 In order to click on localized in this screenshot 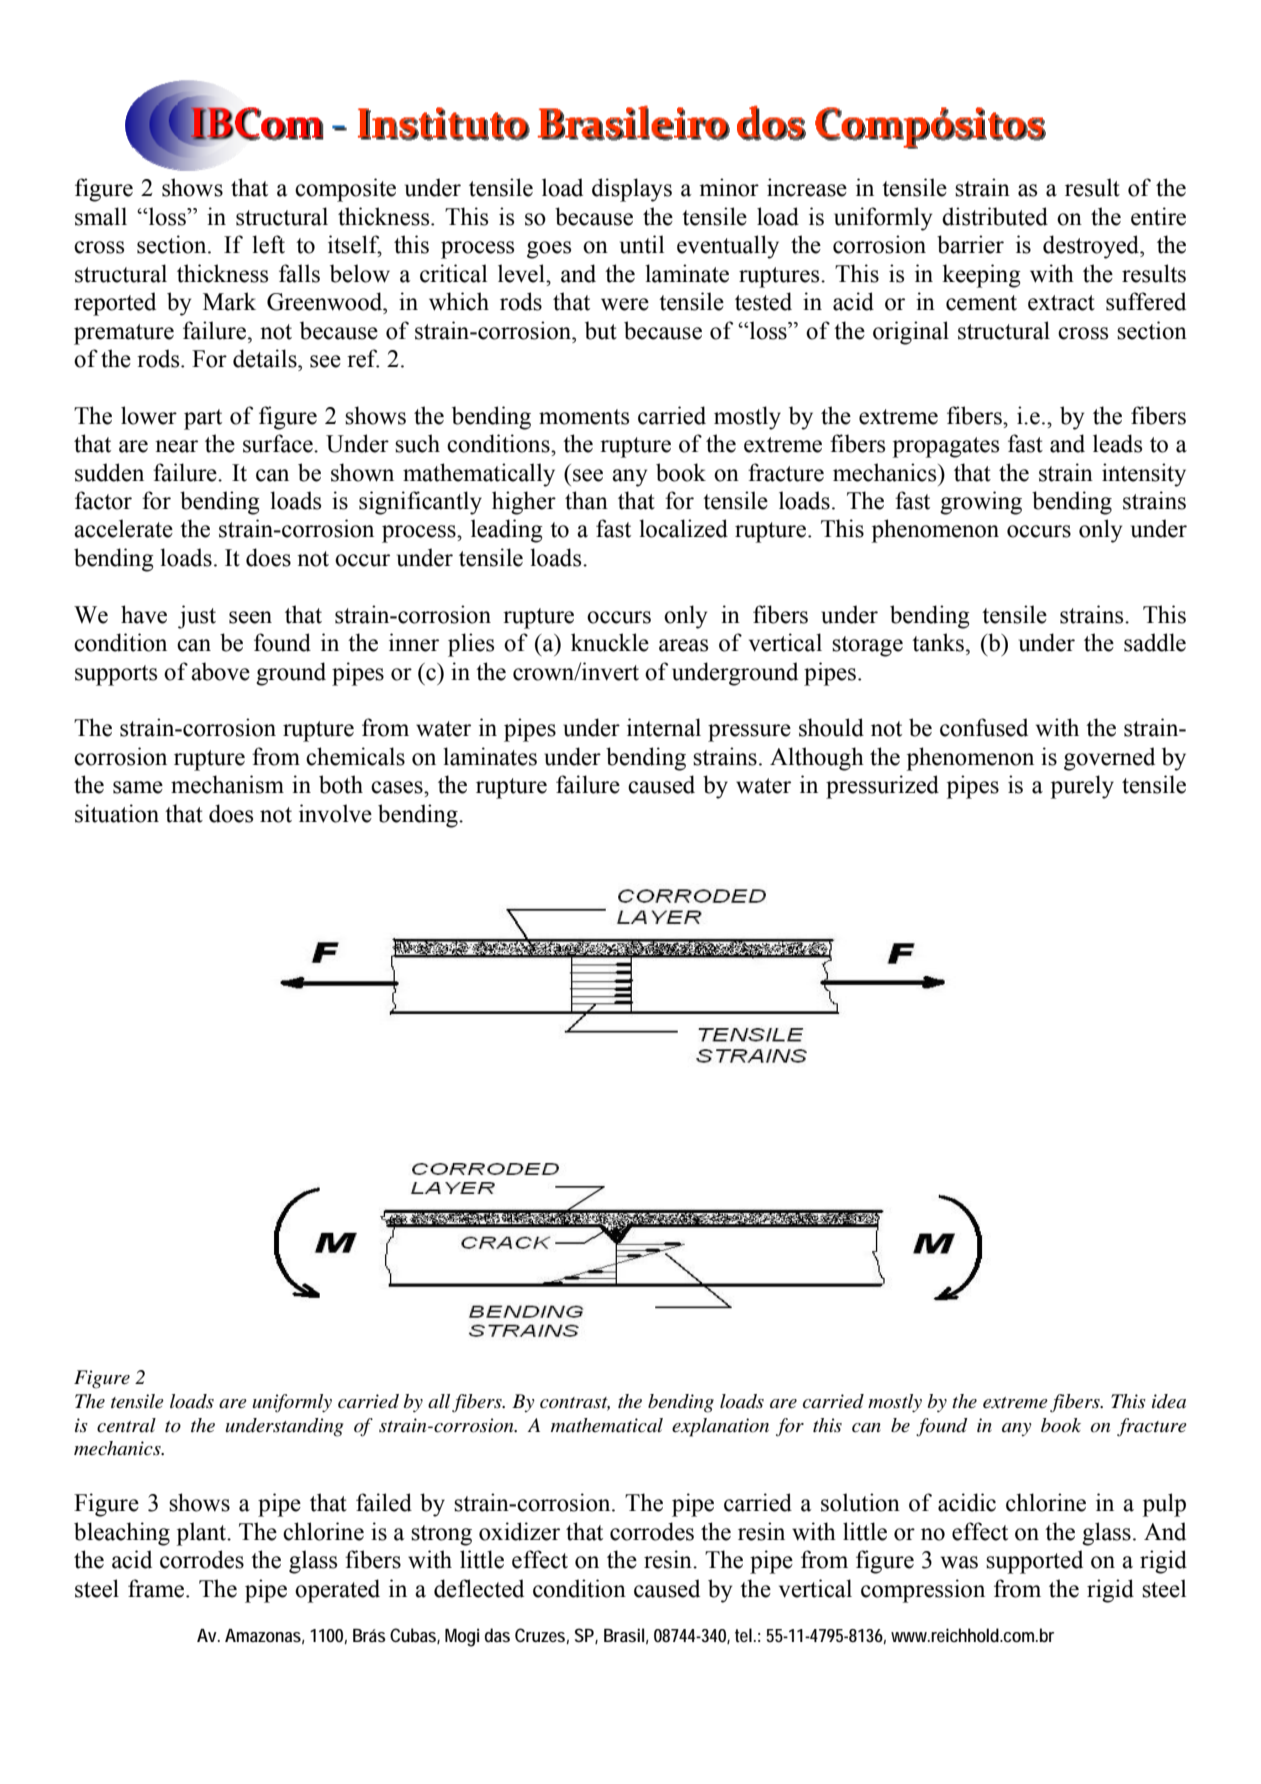, I will do `click(683, 528)`.
